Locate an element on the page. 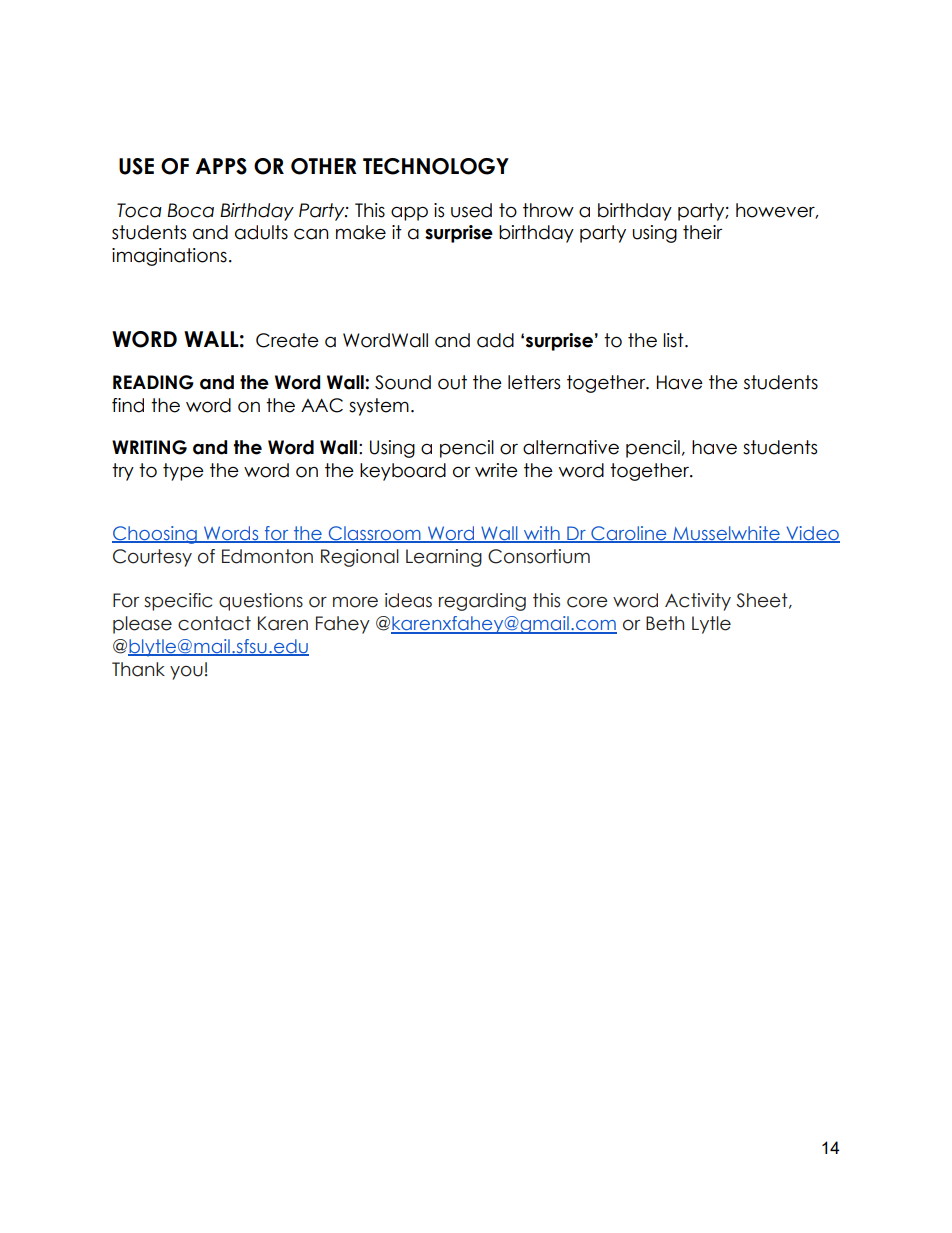  TECHNOLOGY is located at coordinates (436, 166).
